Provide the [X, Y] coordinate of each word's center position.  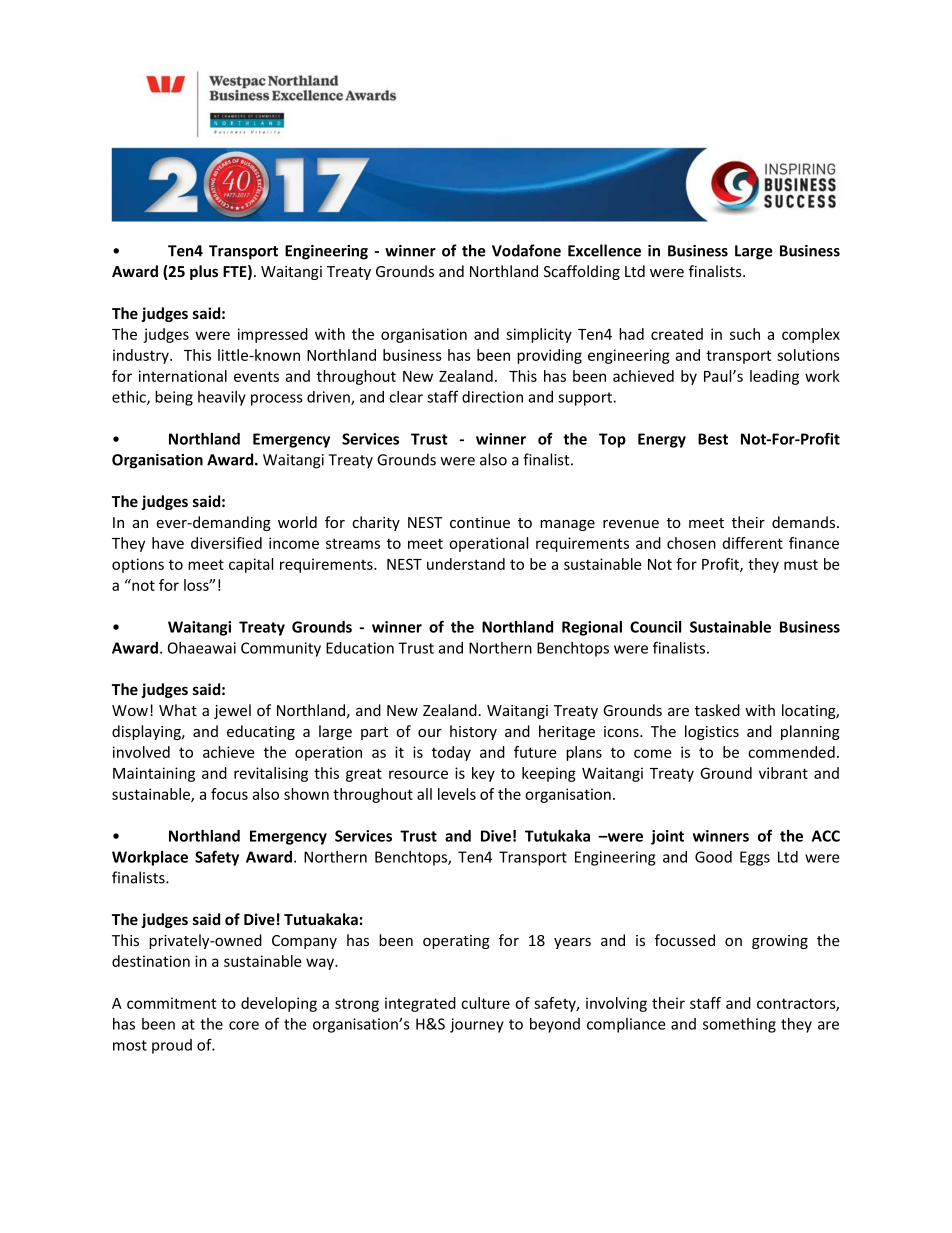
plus [204, 272]
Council [655, 627]
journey [477, 1025]
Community [281, 649]
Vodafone [526, 250]
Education [360, 648]
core [244, 1025]
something [739, 1025]
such [745, 334]
